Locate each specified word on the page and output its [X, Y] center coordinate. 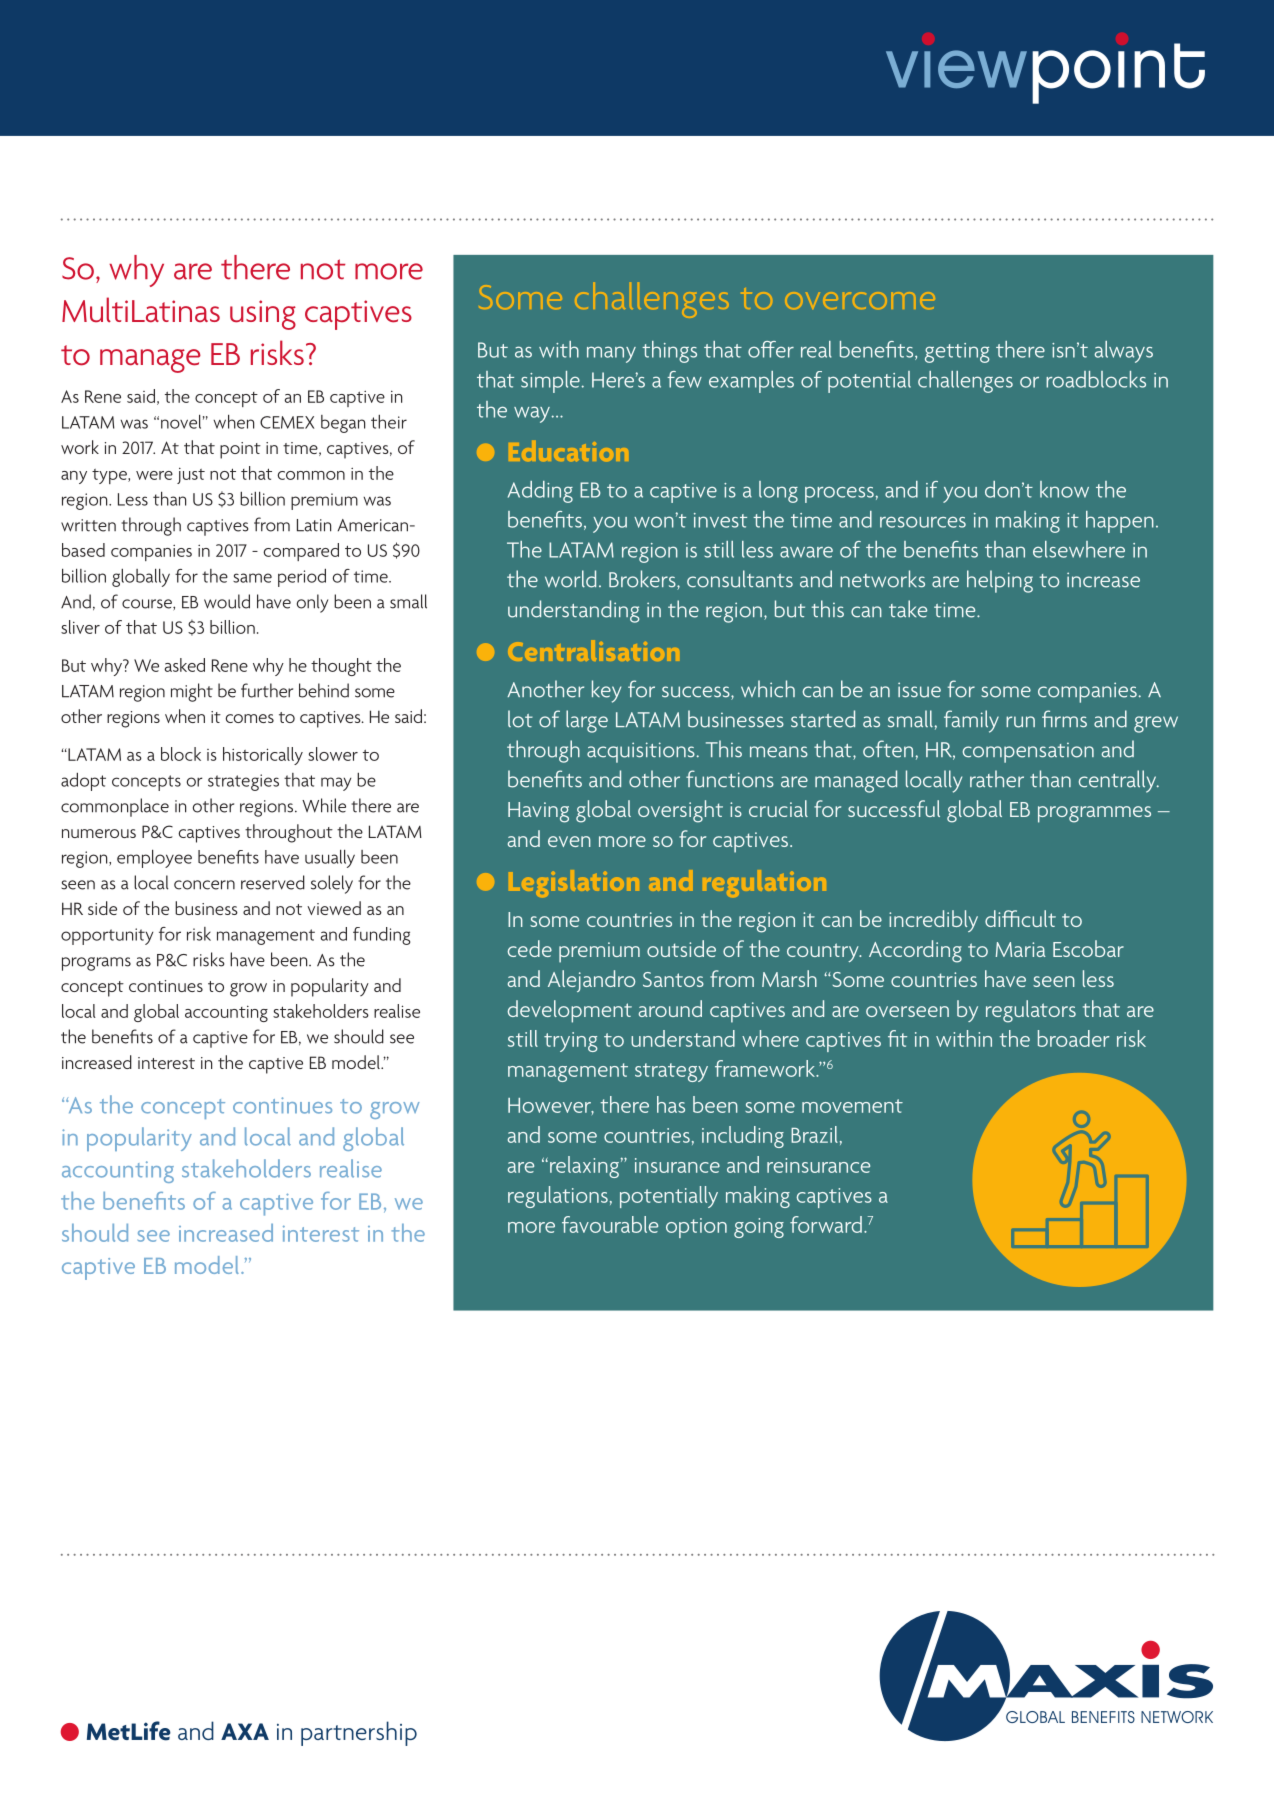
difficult [1020, 918]
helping [1000, 581]
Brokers [643, 580]
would [227, 601]
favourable [610, 1224]
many [611, 354]
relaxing [584, 1167]
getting [957, 353]
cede [529, 948]
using [263, 315]
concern [204, 885]
